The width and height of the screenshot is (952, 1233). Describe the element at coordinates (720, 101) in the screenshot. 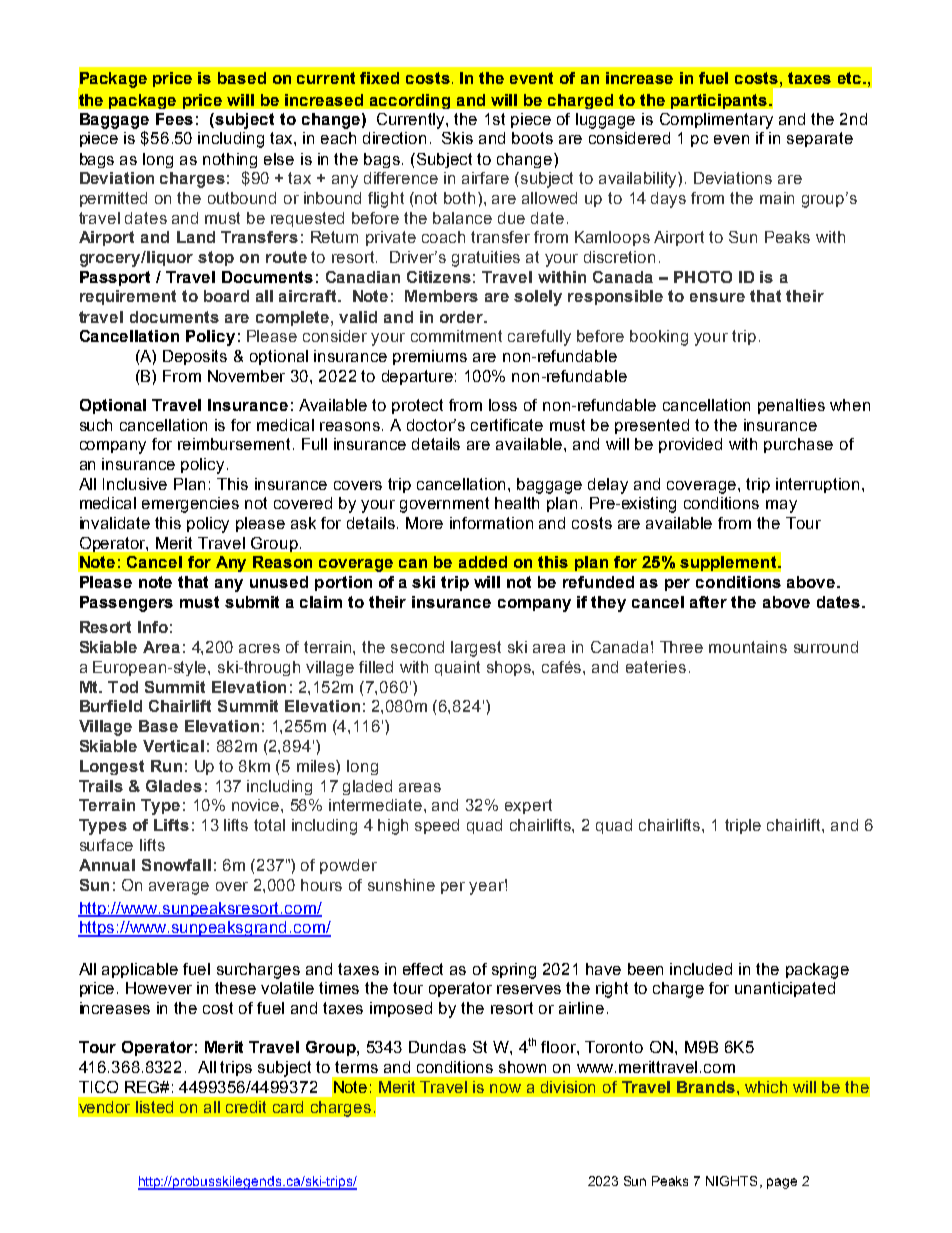

I see `participants` at that location.
